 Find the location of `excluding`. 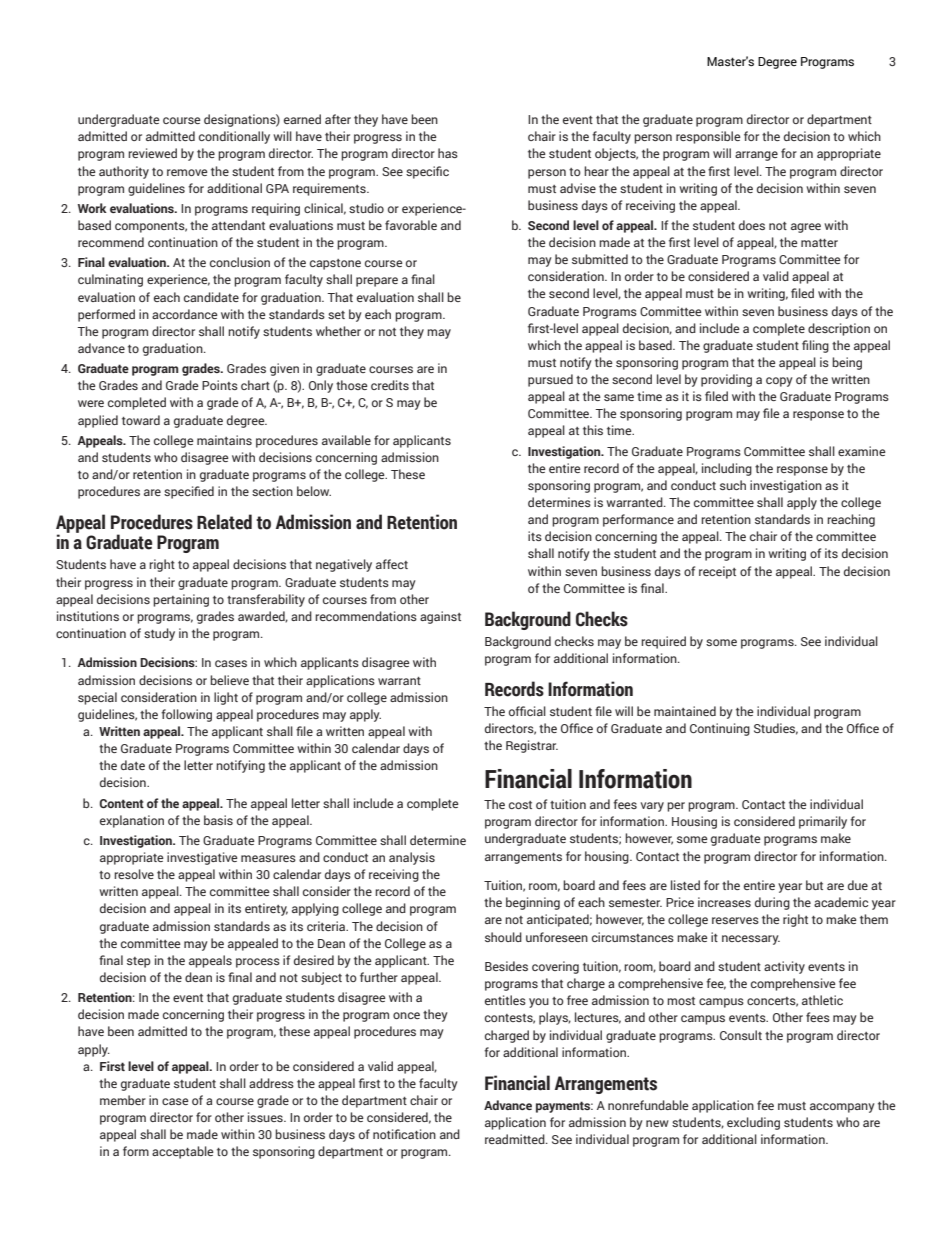

excluding is located at coordinates (753, 1123).
